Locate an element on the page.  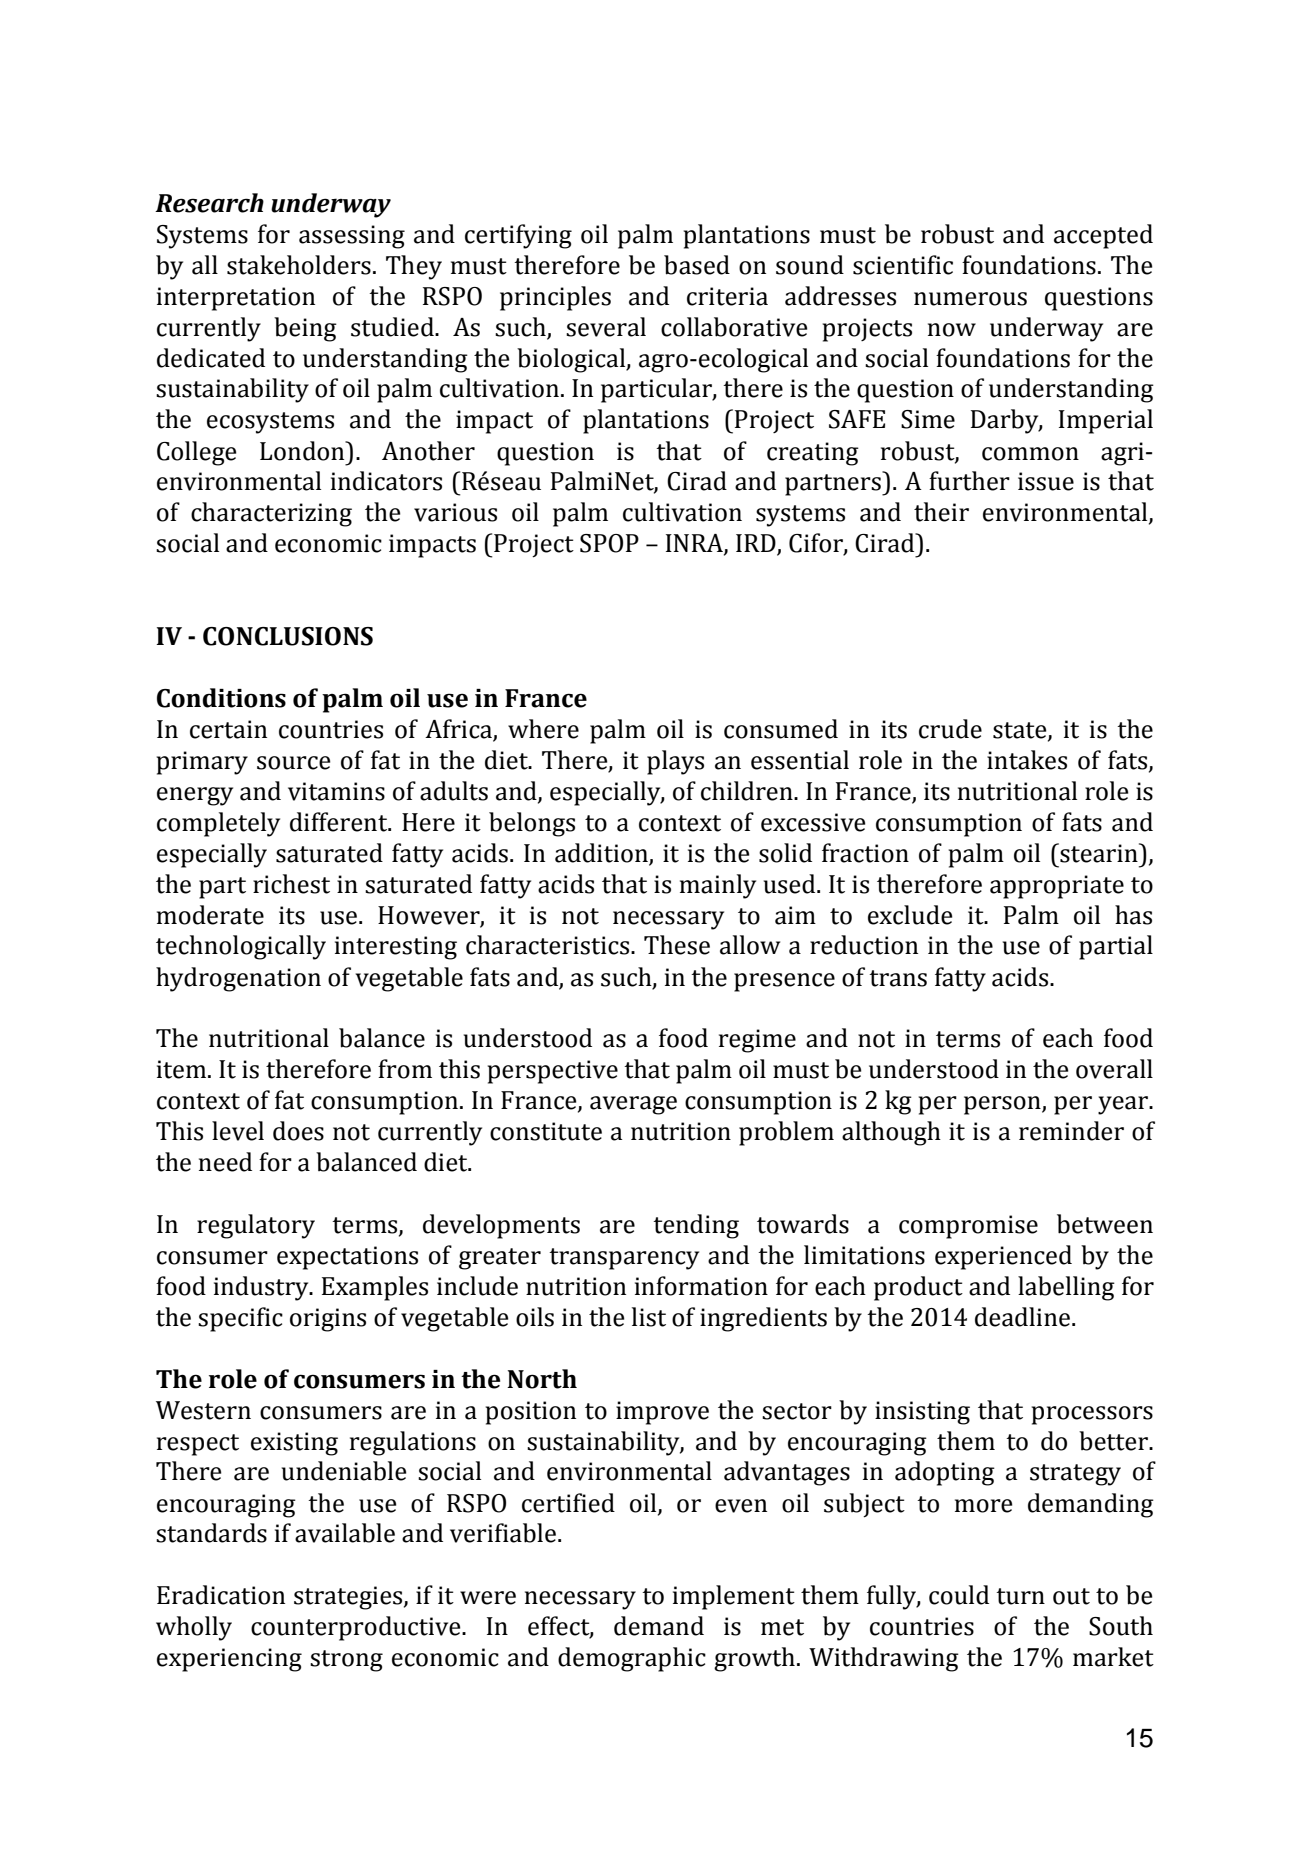
stakeholders is located at coordinates (299, 265).
